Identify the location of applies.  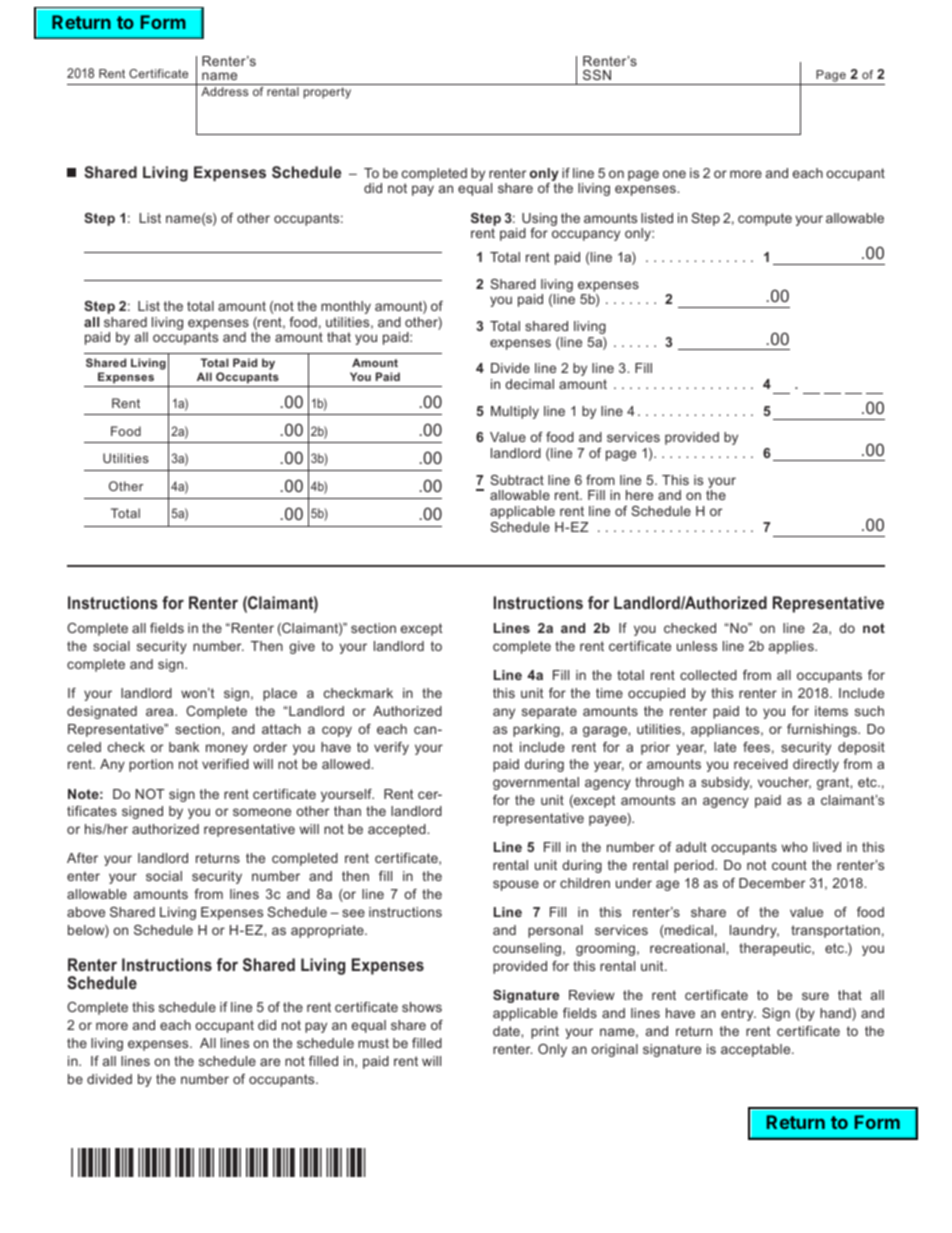
(792, 647).
